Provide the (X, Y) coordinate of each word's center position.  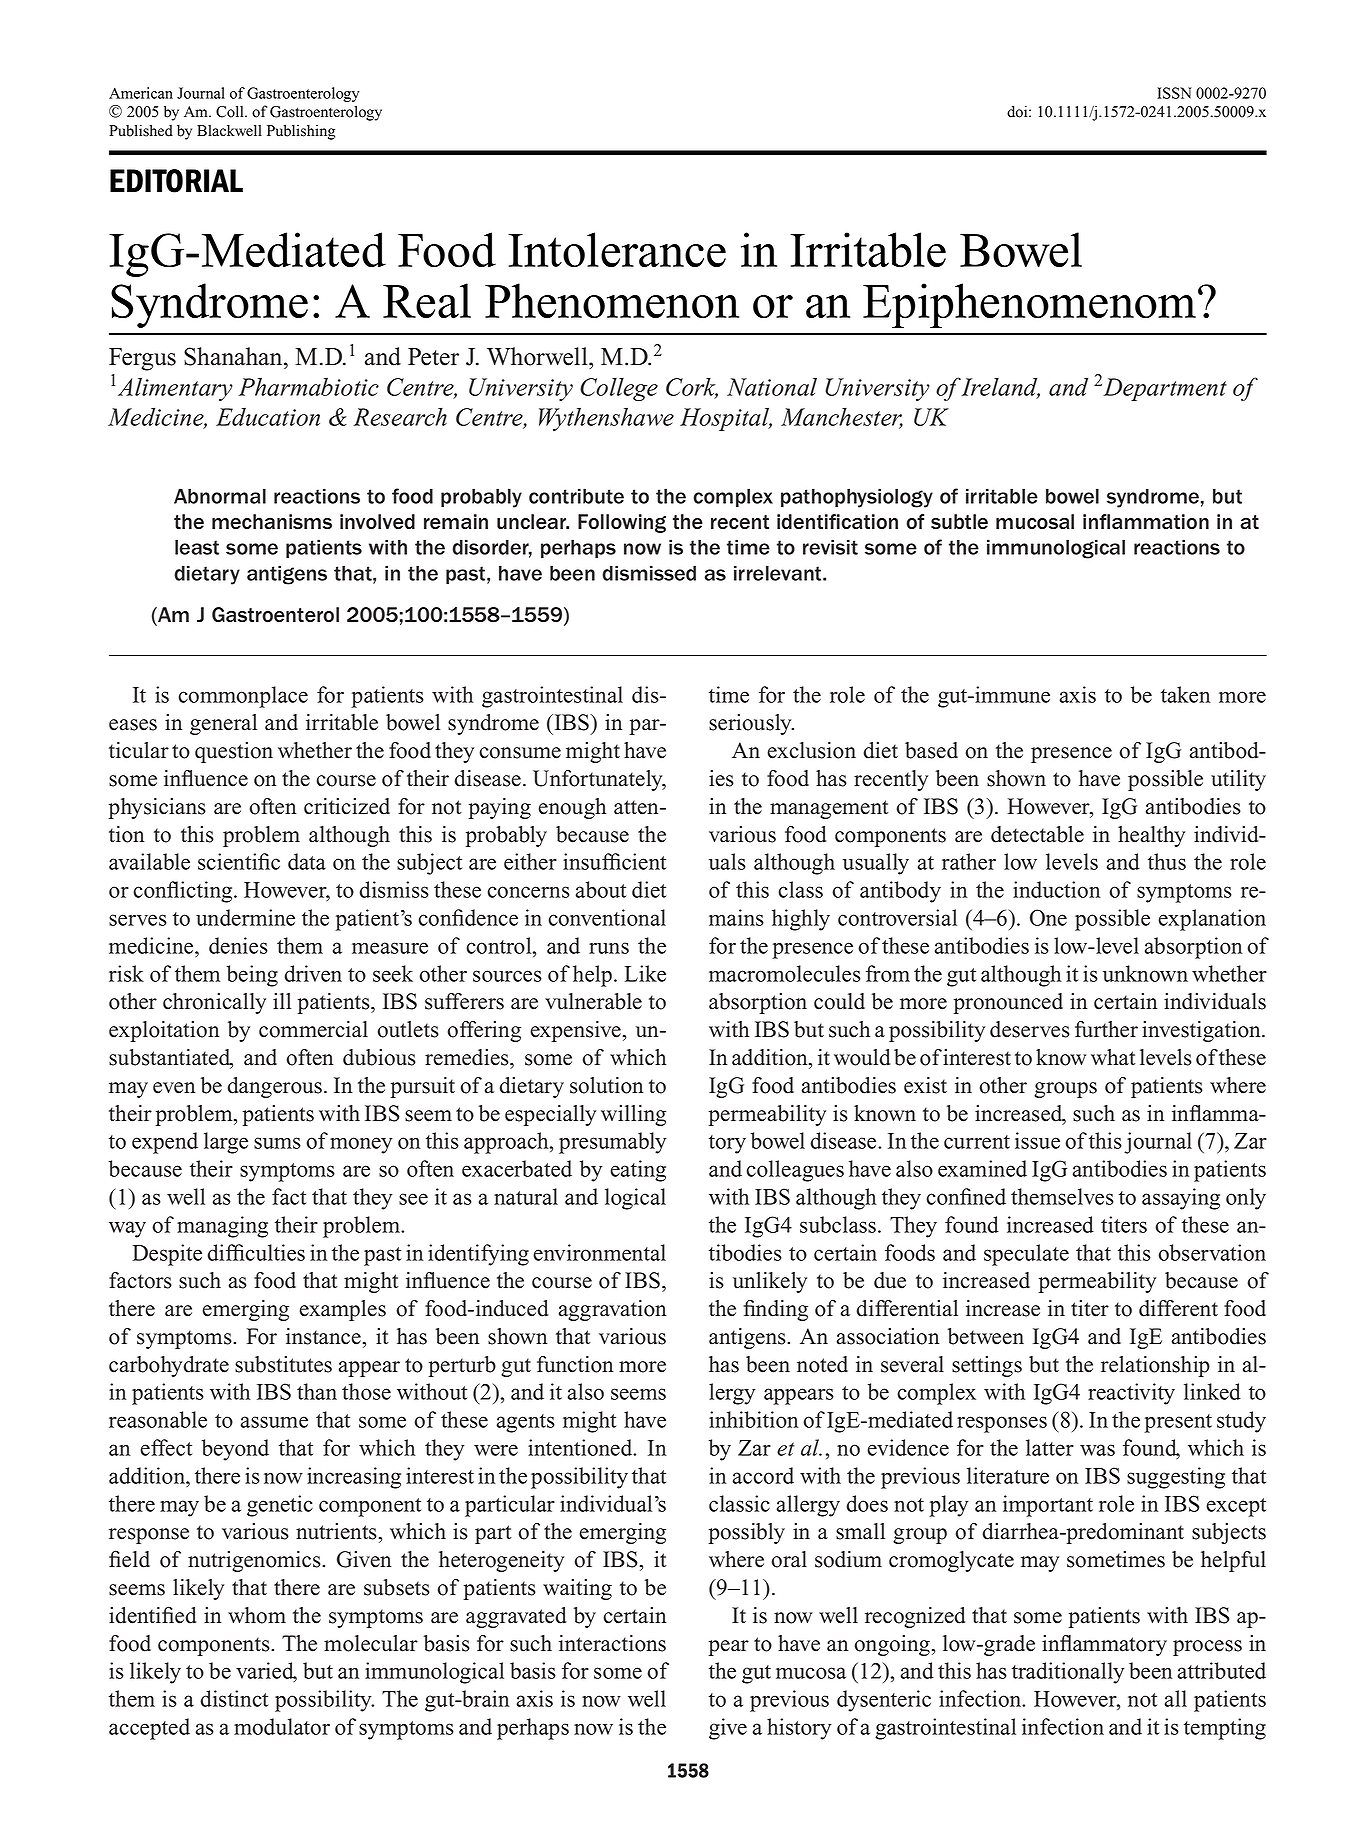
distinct (234, 1698)
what (1113, 1057)
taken (1185, 694)
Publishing (301, 132)
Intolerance (617, 250)
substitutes (283, 1364)
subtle (959, 522)
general (223, 724)
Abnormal (220, 496)
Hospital (726, 419)
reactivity (1131, 1394)
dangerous (276, 1087)
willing (633, 1115)
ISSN (1174, 93)
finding (776, 1310)
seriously (751, 724)
